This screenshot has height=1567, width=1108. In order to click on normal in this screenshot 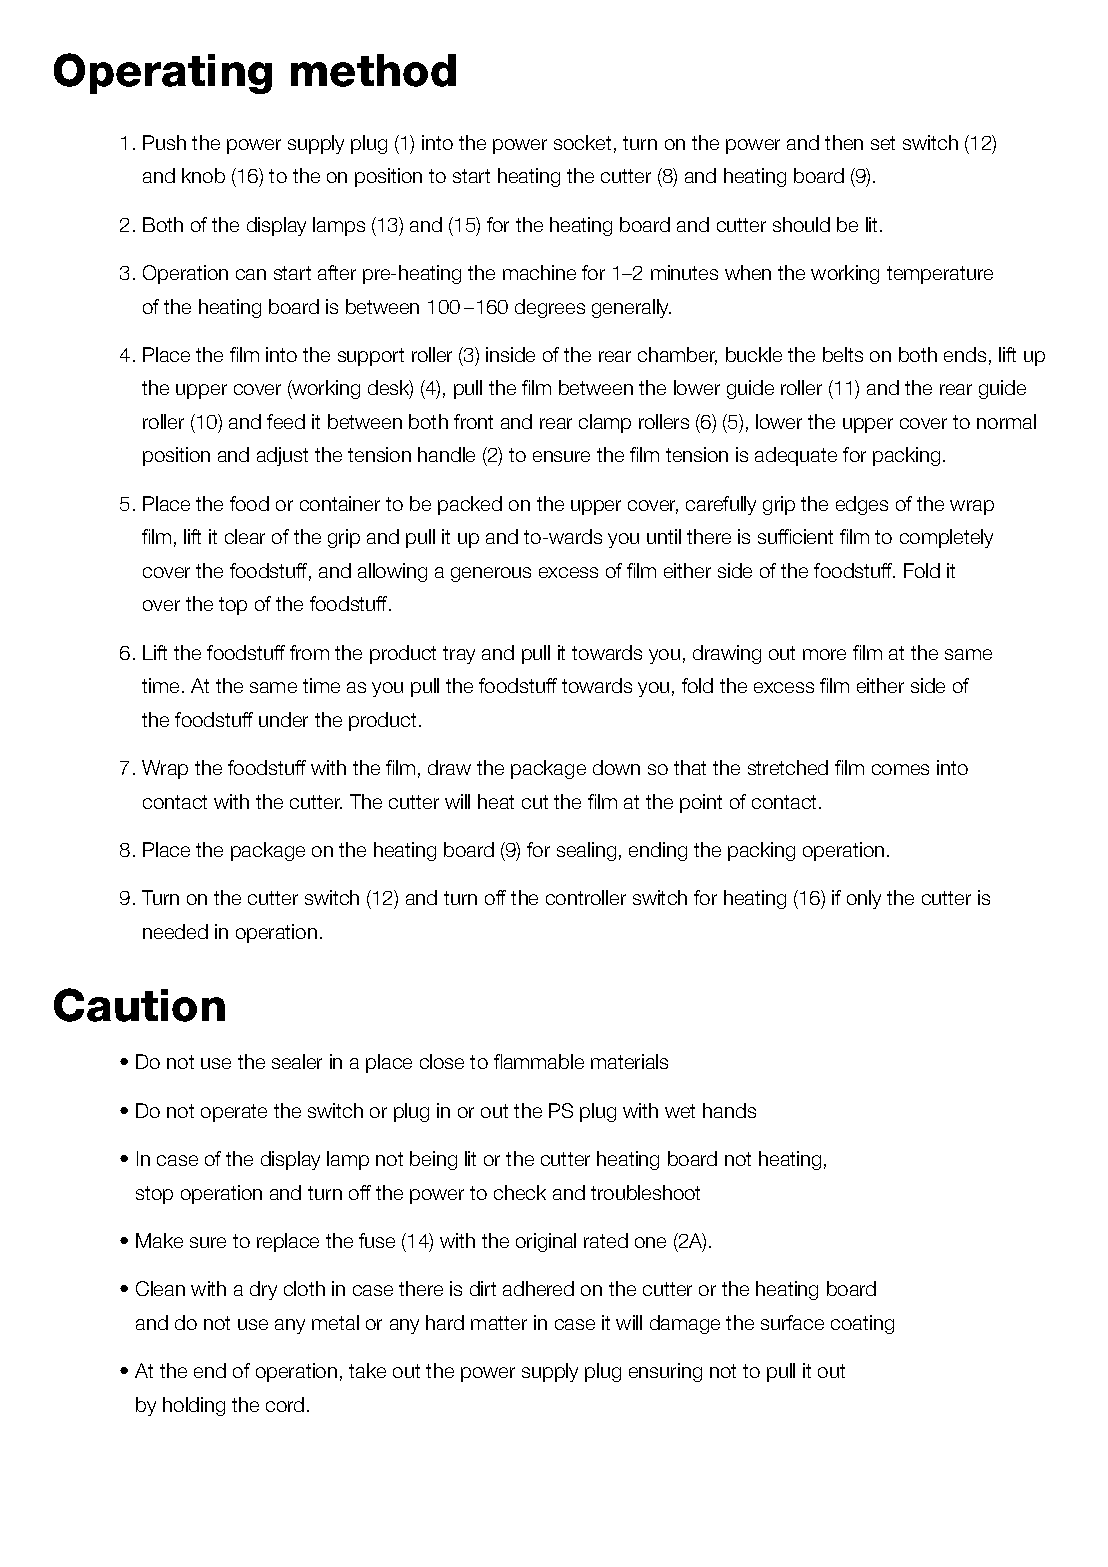, I will do `click(1006, 421)`.
